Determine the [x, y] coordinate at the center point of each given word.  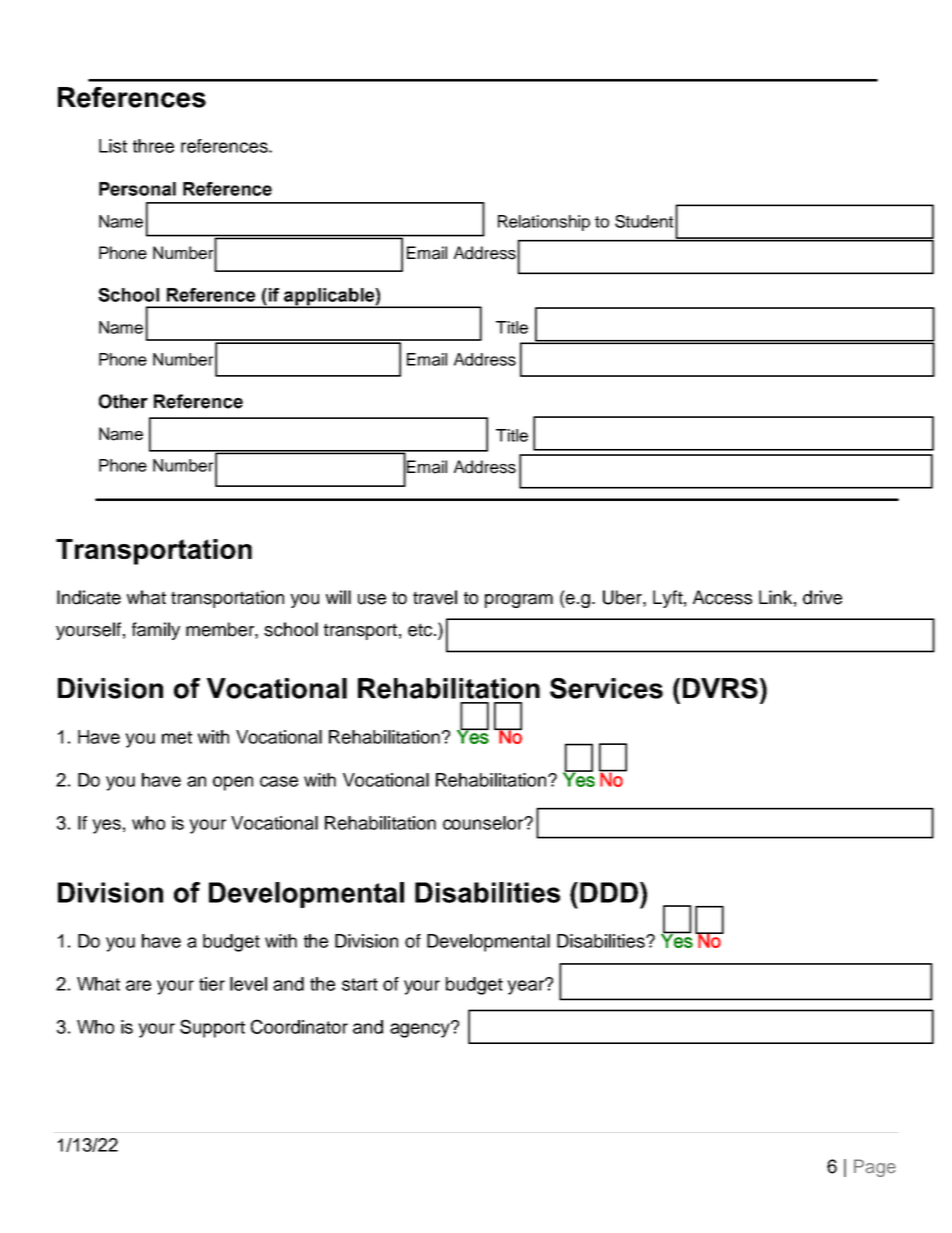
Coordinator [299, 1026]
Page [875, 1168]
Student [644, 221]
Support [212, 1028]
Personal [137, 189]
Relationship [544, 223]
